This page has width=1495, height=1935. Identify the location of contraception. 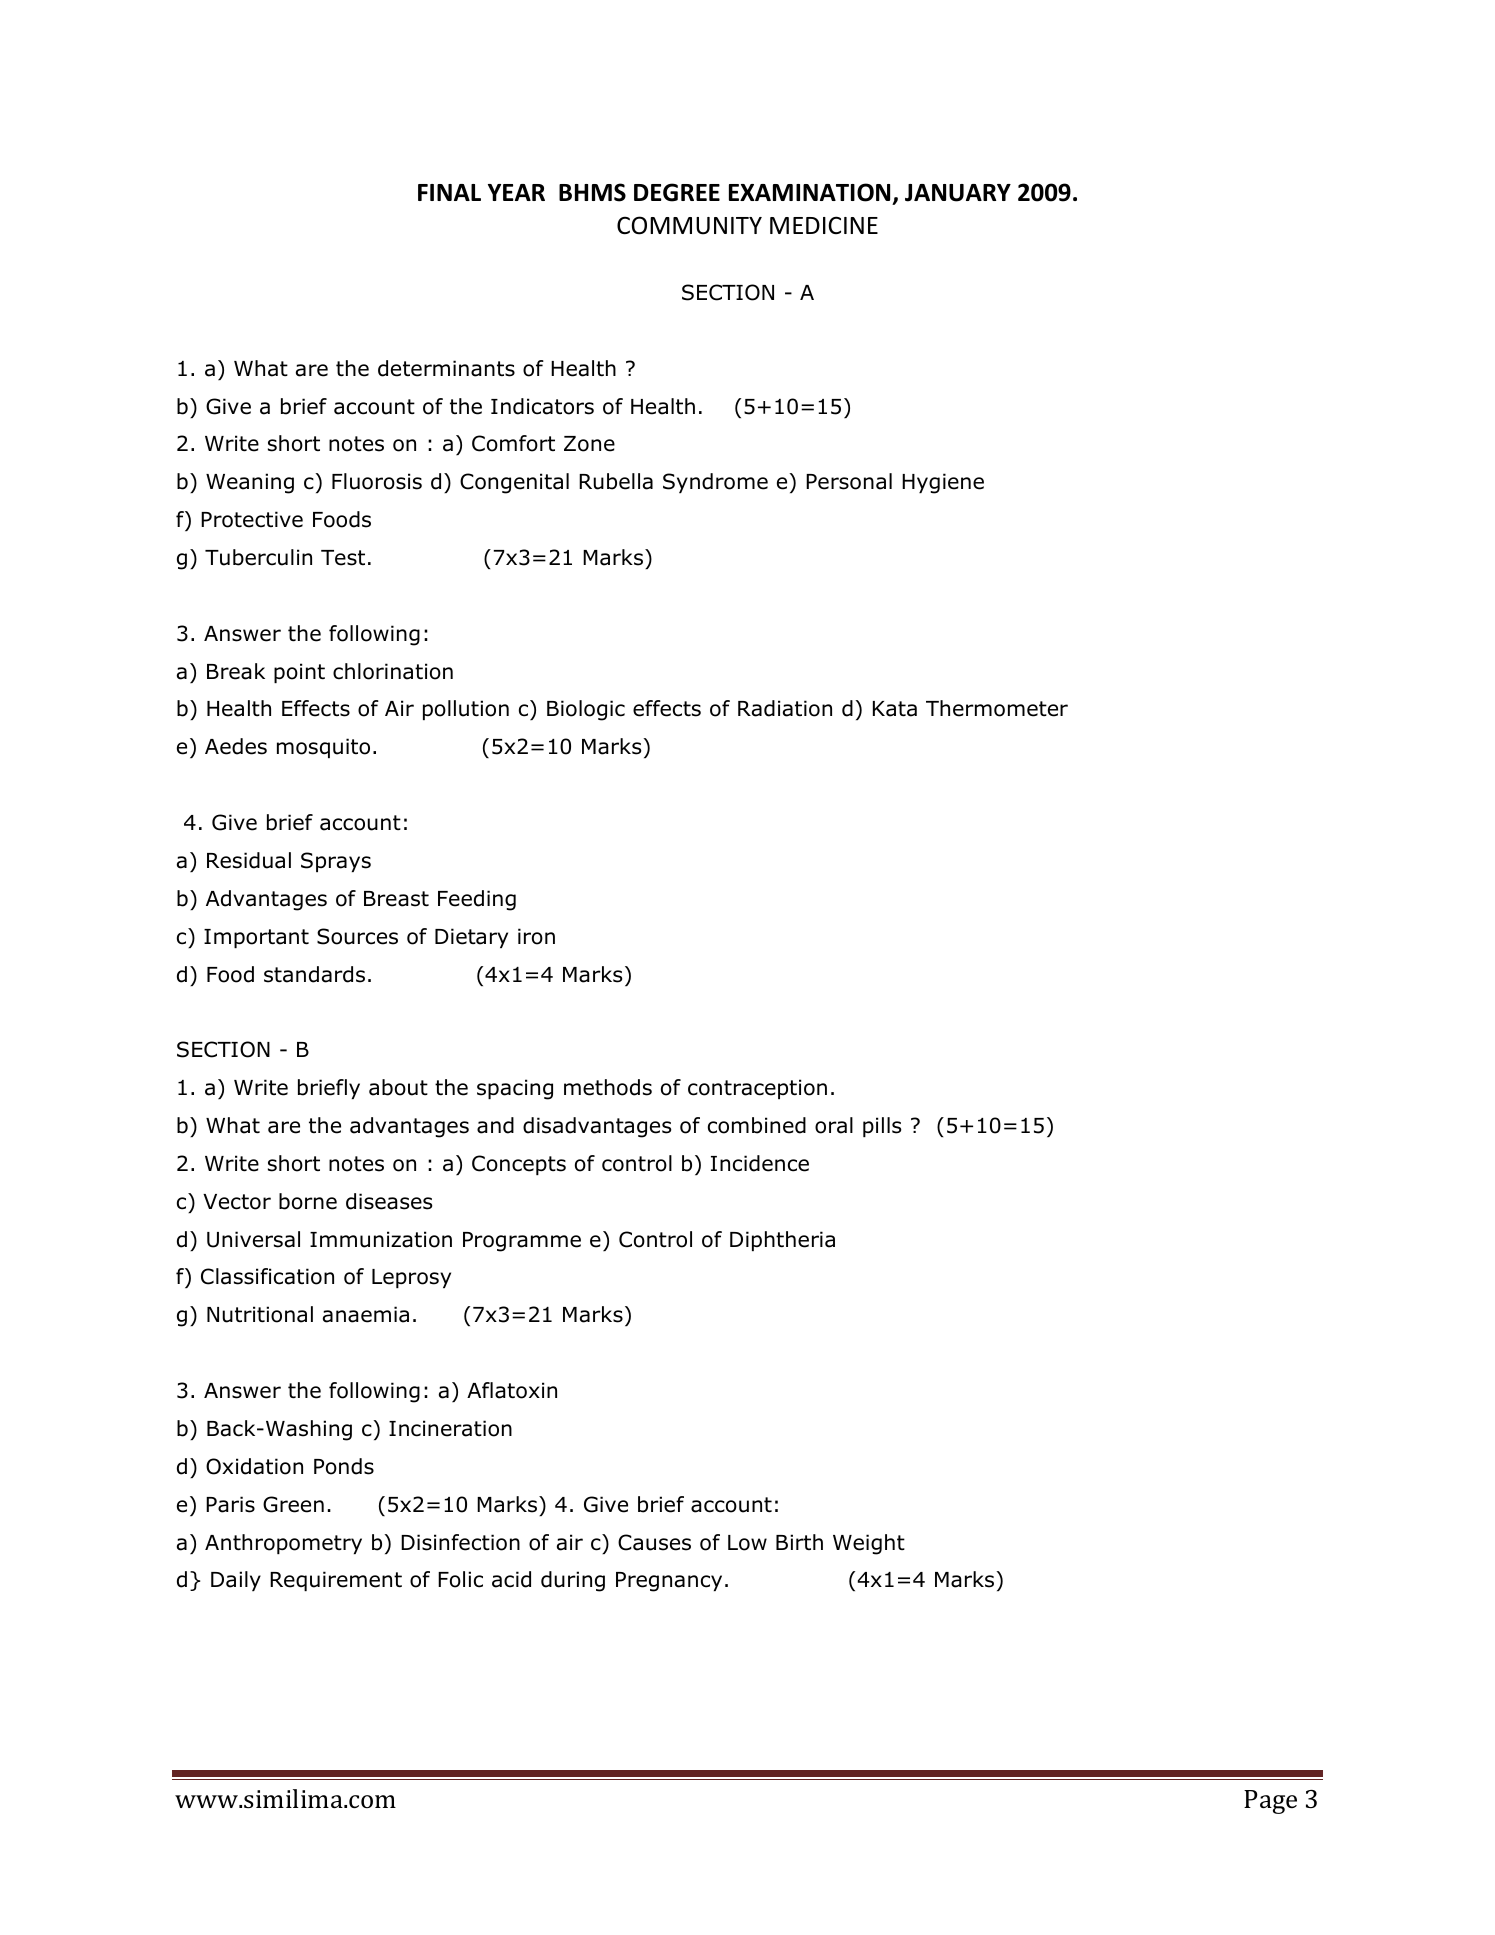
(757, 1089).
